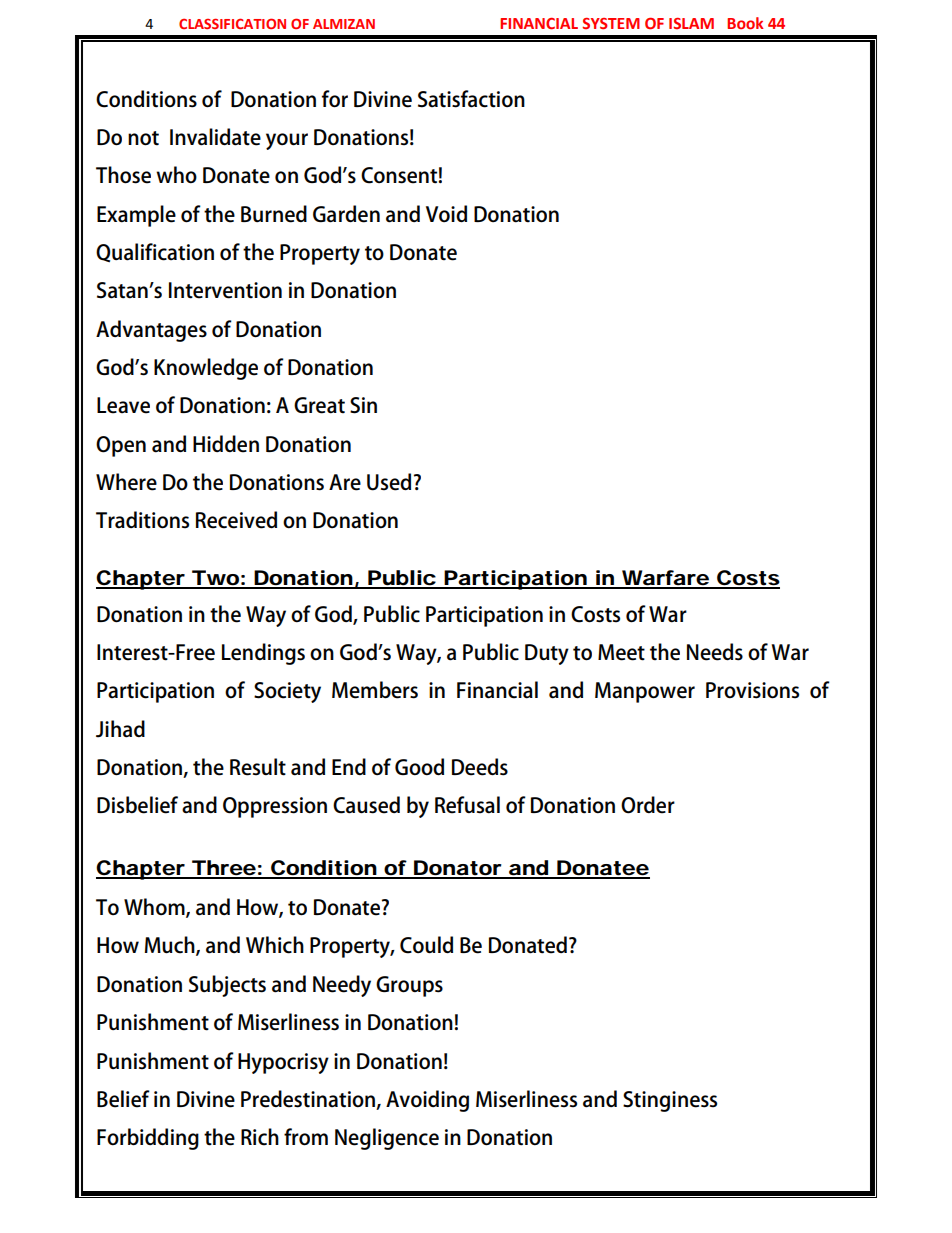 Image resolution: width=952 pixels, height=1233 pixels. Describe the element at coordinates (225, 290) in the image. I see `Intervention` at that location.
